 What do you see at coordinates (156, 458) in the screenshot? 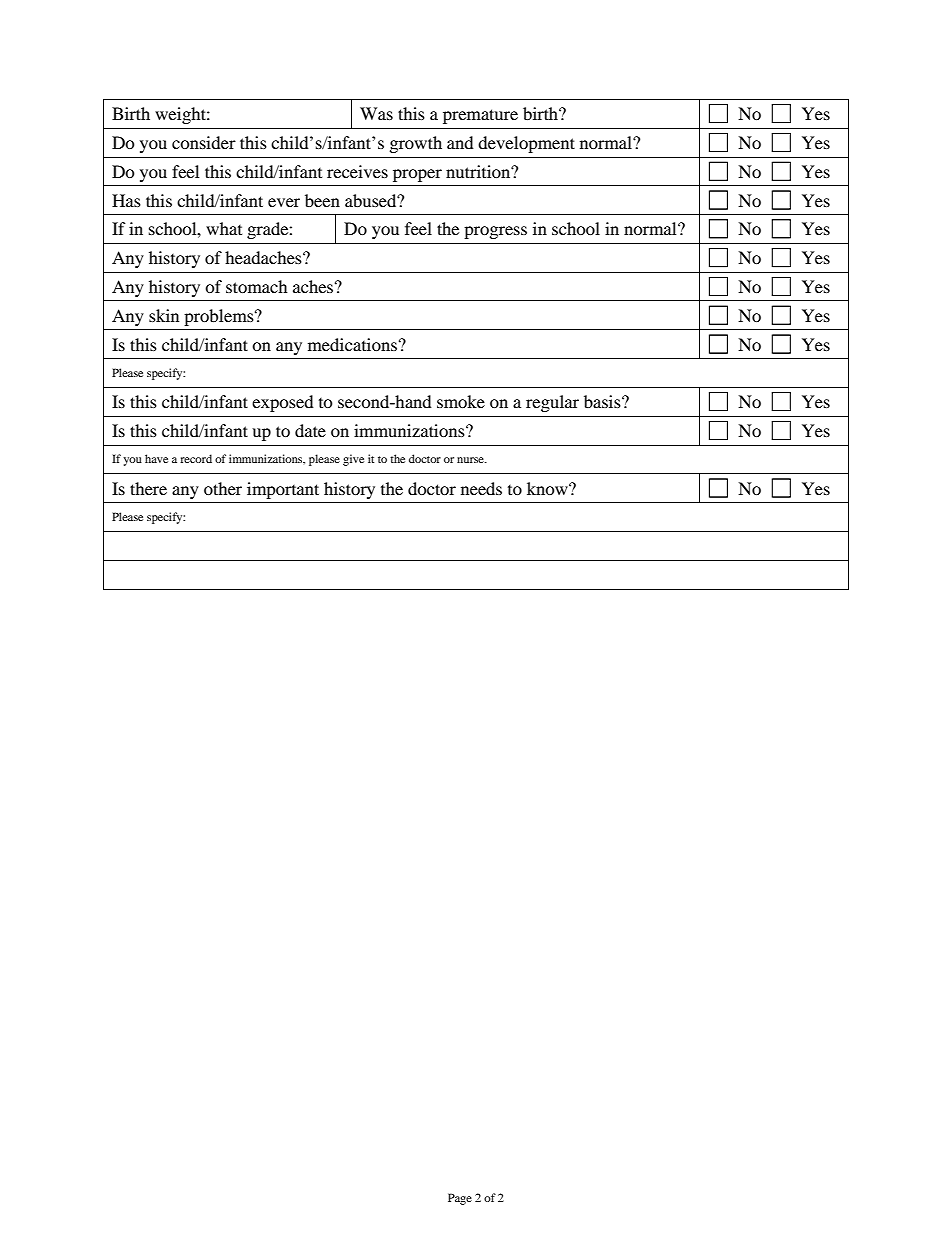
I see `have` at bounding box center [156, 458].
